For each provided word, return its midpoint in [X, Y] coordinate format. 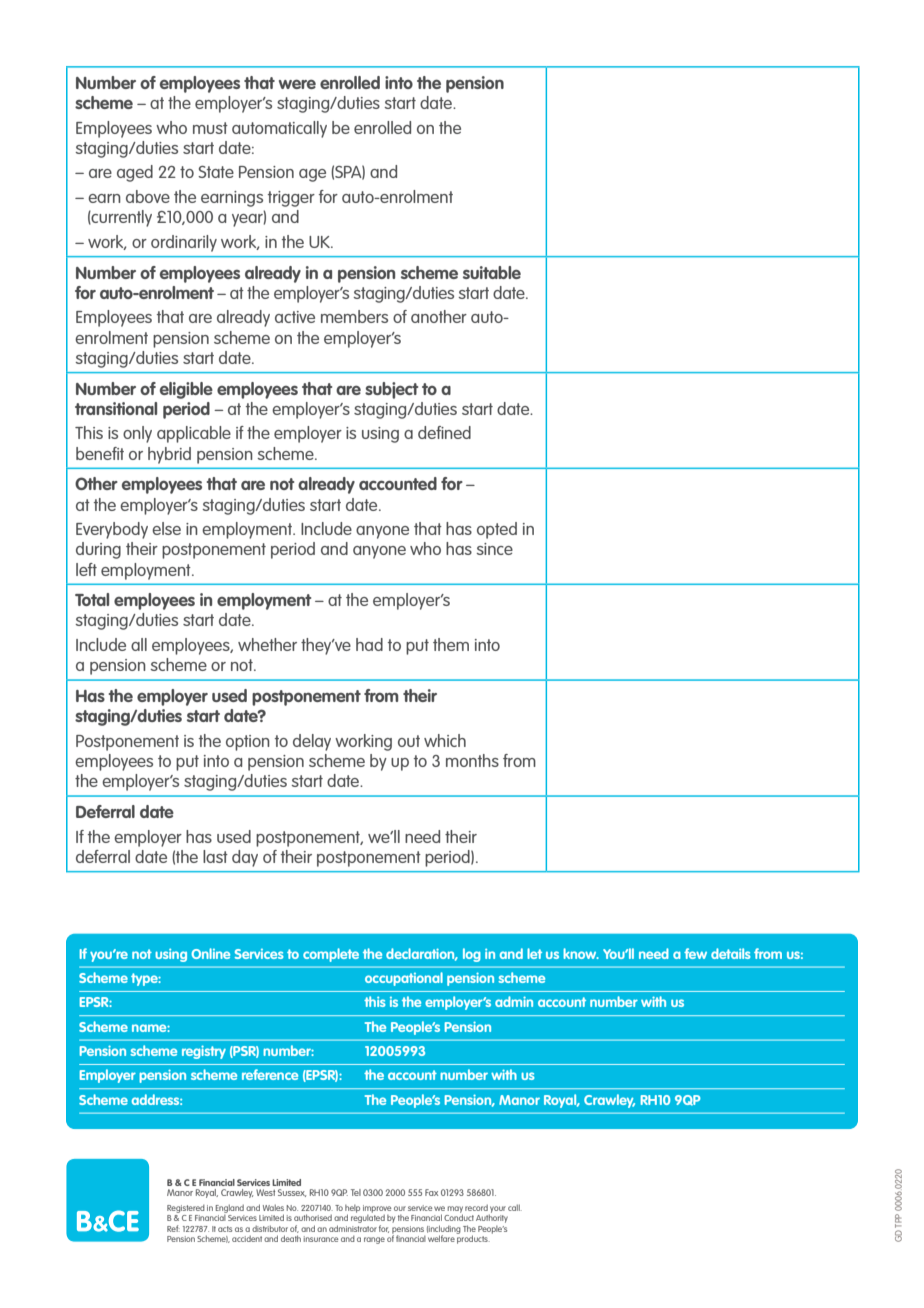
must [210, 128]
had [369, 644]
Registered [186, 1209]
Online [210, 953]
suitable [492, 272]
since [494, 549]
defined [444, 432]
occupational [404, 979]
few [695, 953]
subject [391, 390]
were [297, 84]
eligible [186, 390]
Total [92, 599]
